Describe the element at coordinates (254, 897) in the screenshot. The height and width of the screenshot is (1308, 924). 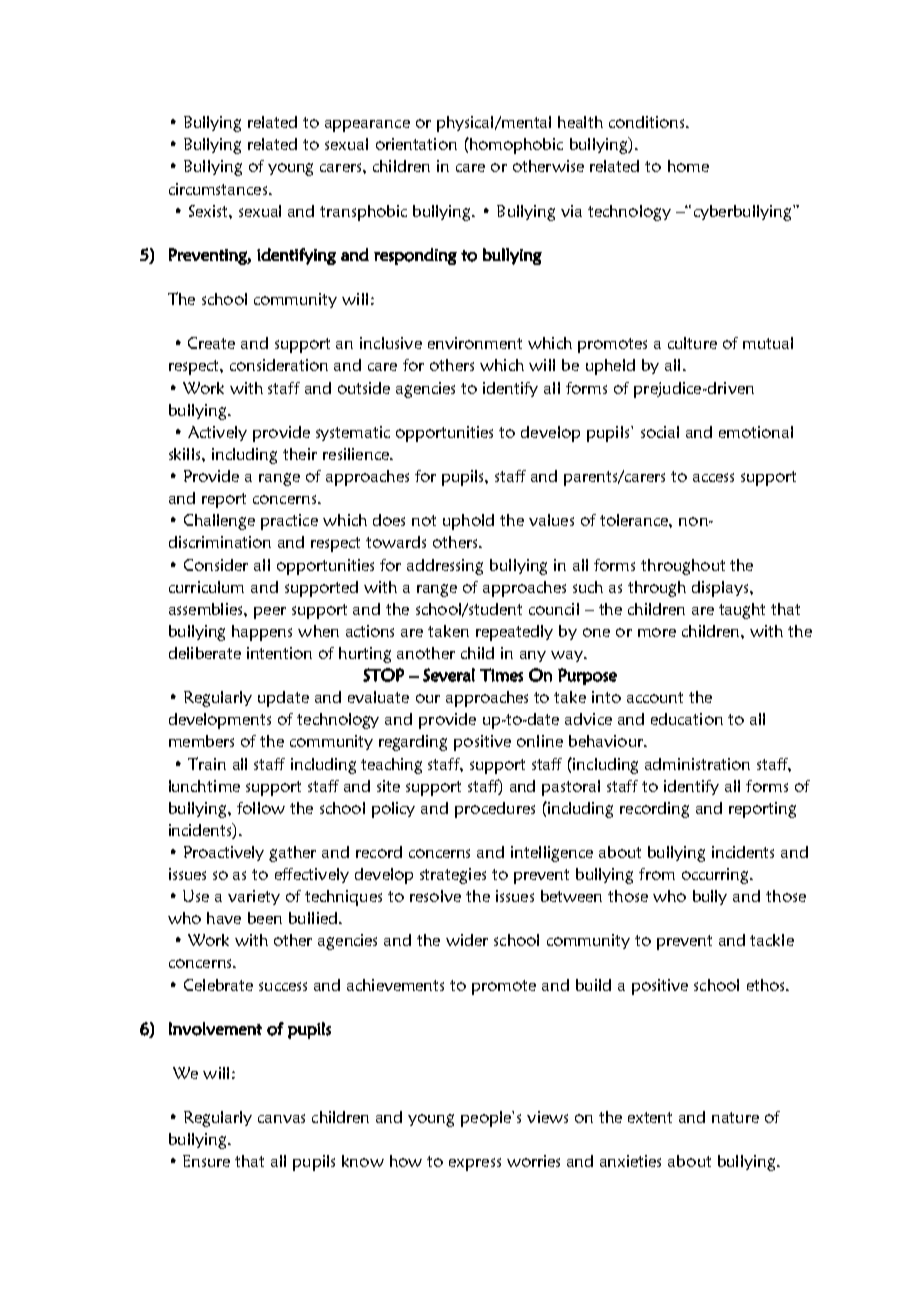
I see `variety` at that location.
